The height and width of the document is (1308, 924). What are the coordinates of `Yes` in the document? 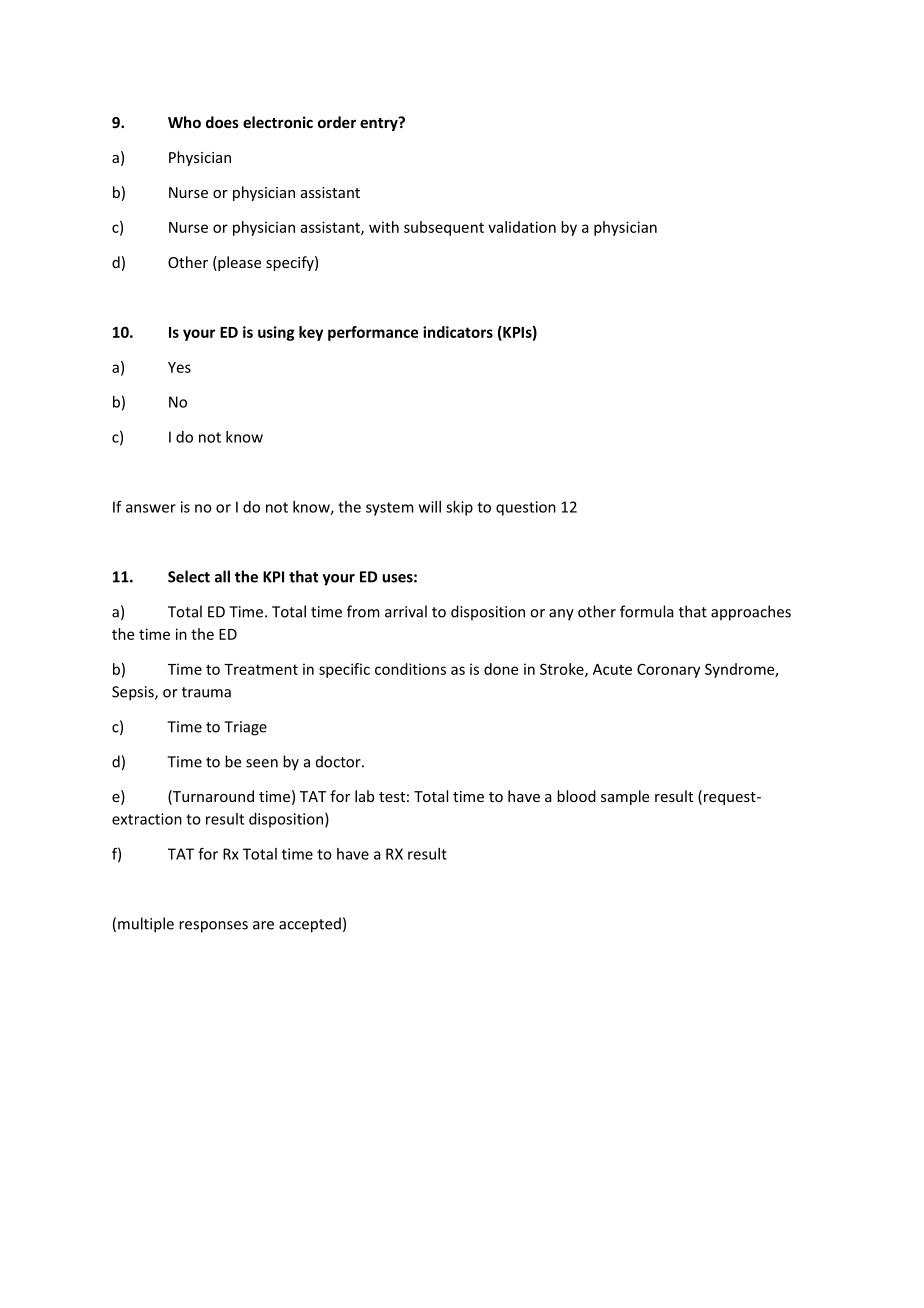 It's located at (179, 367).
